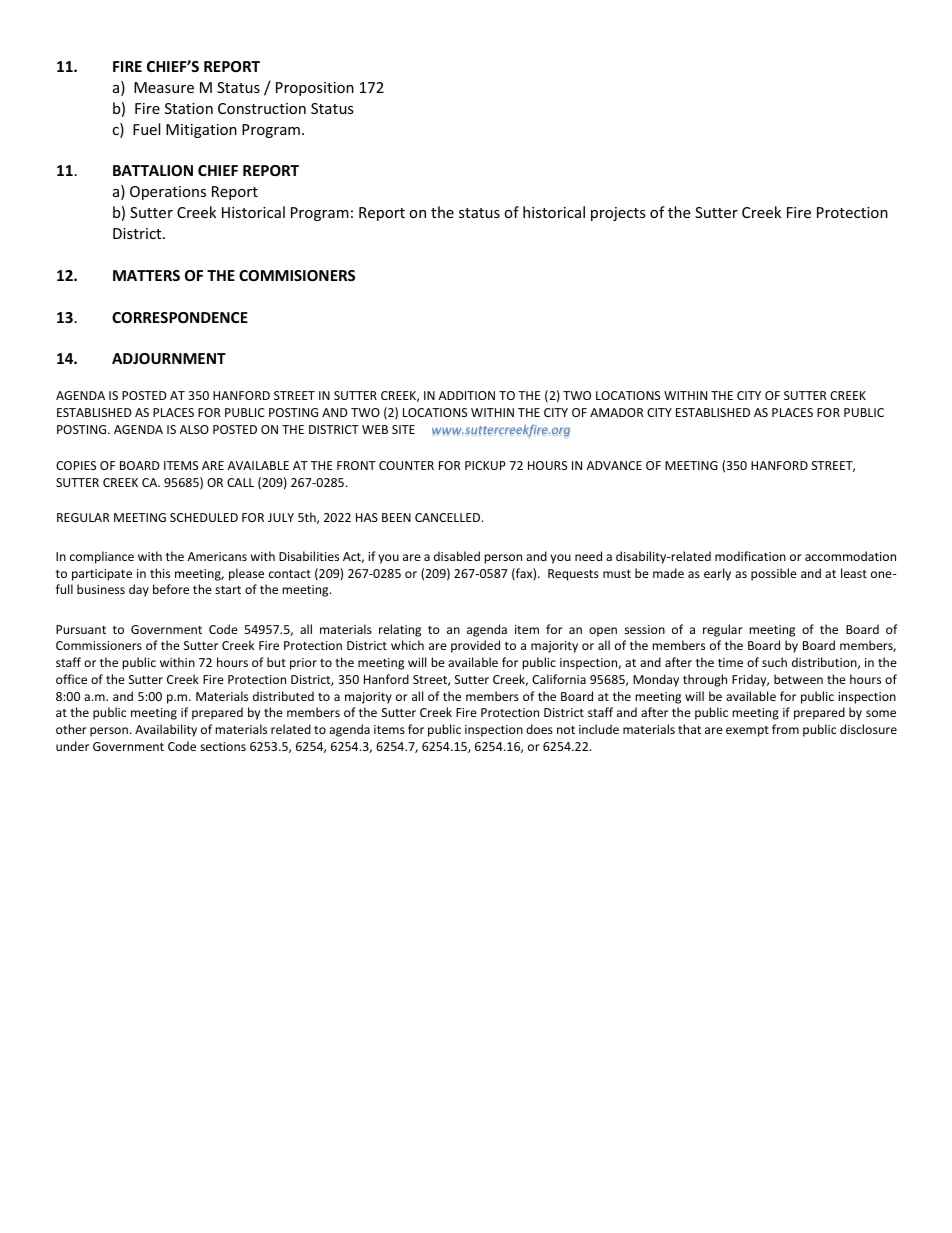 The height and width of the page is (1233, 952). Describe the element at coordinates (189, 108) in the page. I see `Station` at that location.
